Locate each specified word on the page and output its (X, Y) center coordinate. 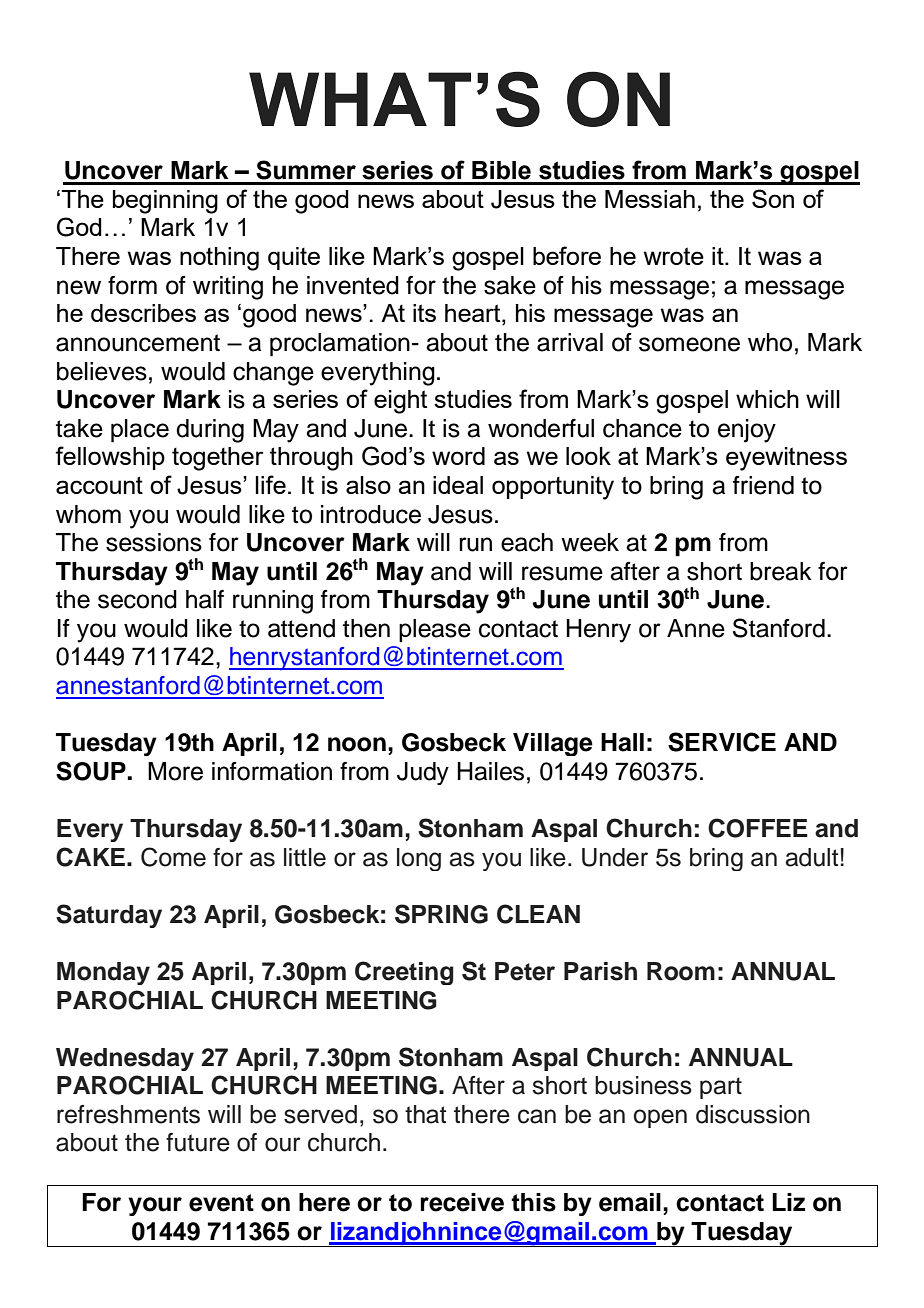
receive (462, 1202)
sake (510, 285)
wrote (674, 256)
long (419, 859)
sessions (154, 542)
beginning (165, 202)
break (781, 571)
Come (173, 857)
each (527, 542)
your (155, 1206)
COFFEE (758, 828)
